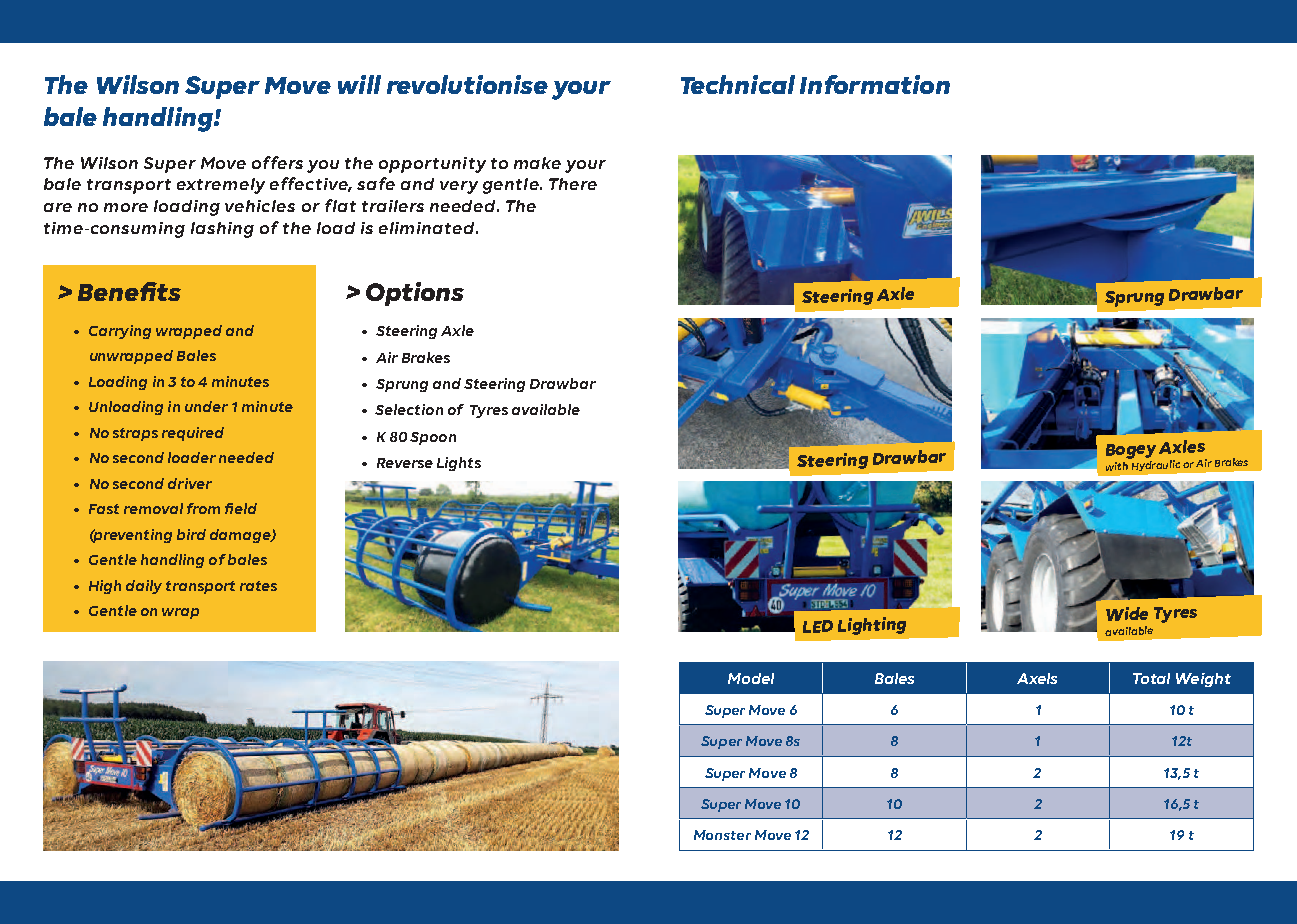 The image size is (1297, 924). Describe the element at coordinates (1037, 678) in the page. I see `Axels` at that location.
